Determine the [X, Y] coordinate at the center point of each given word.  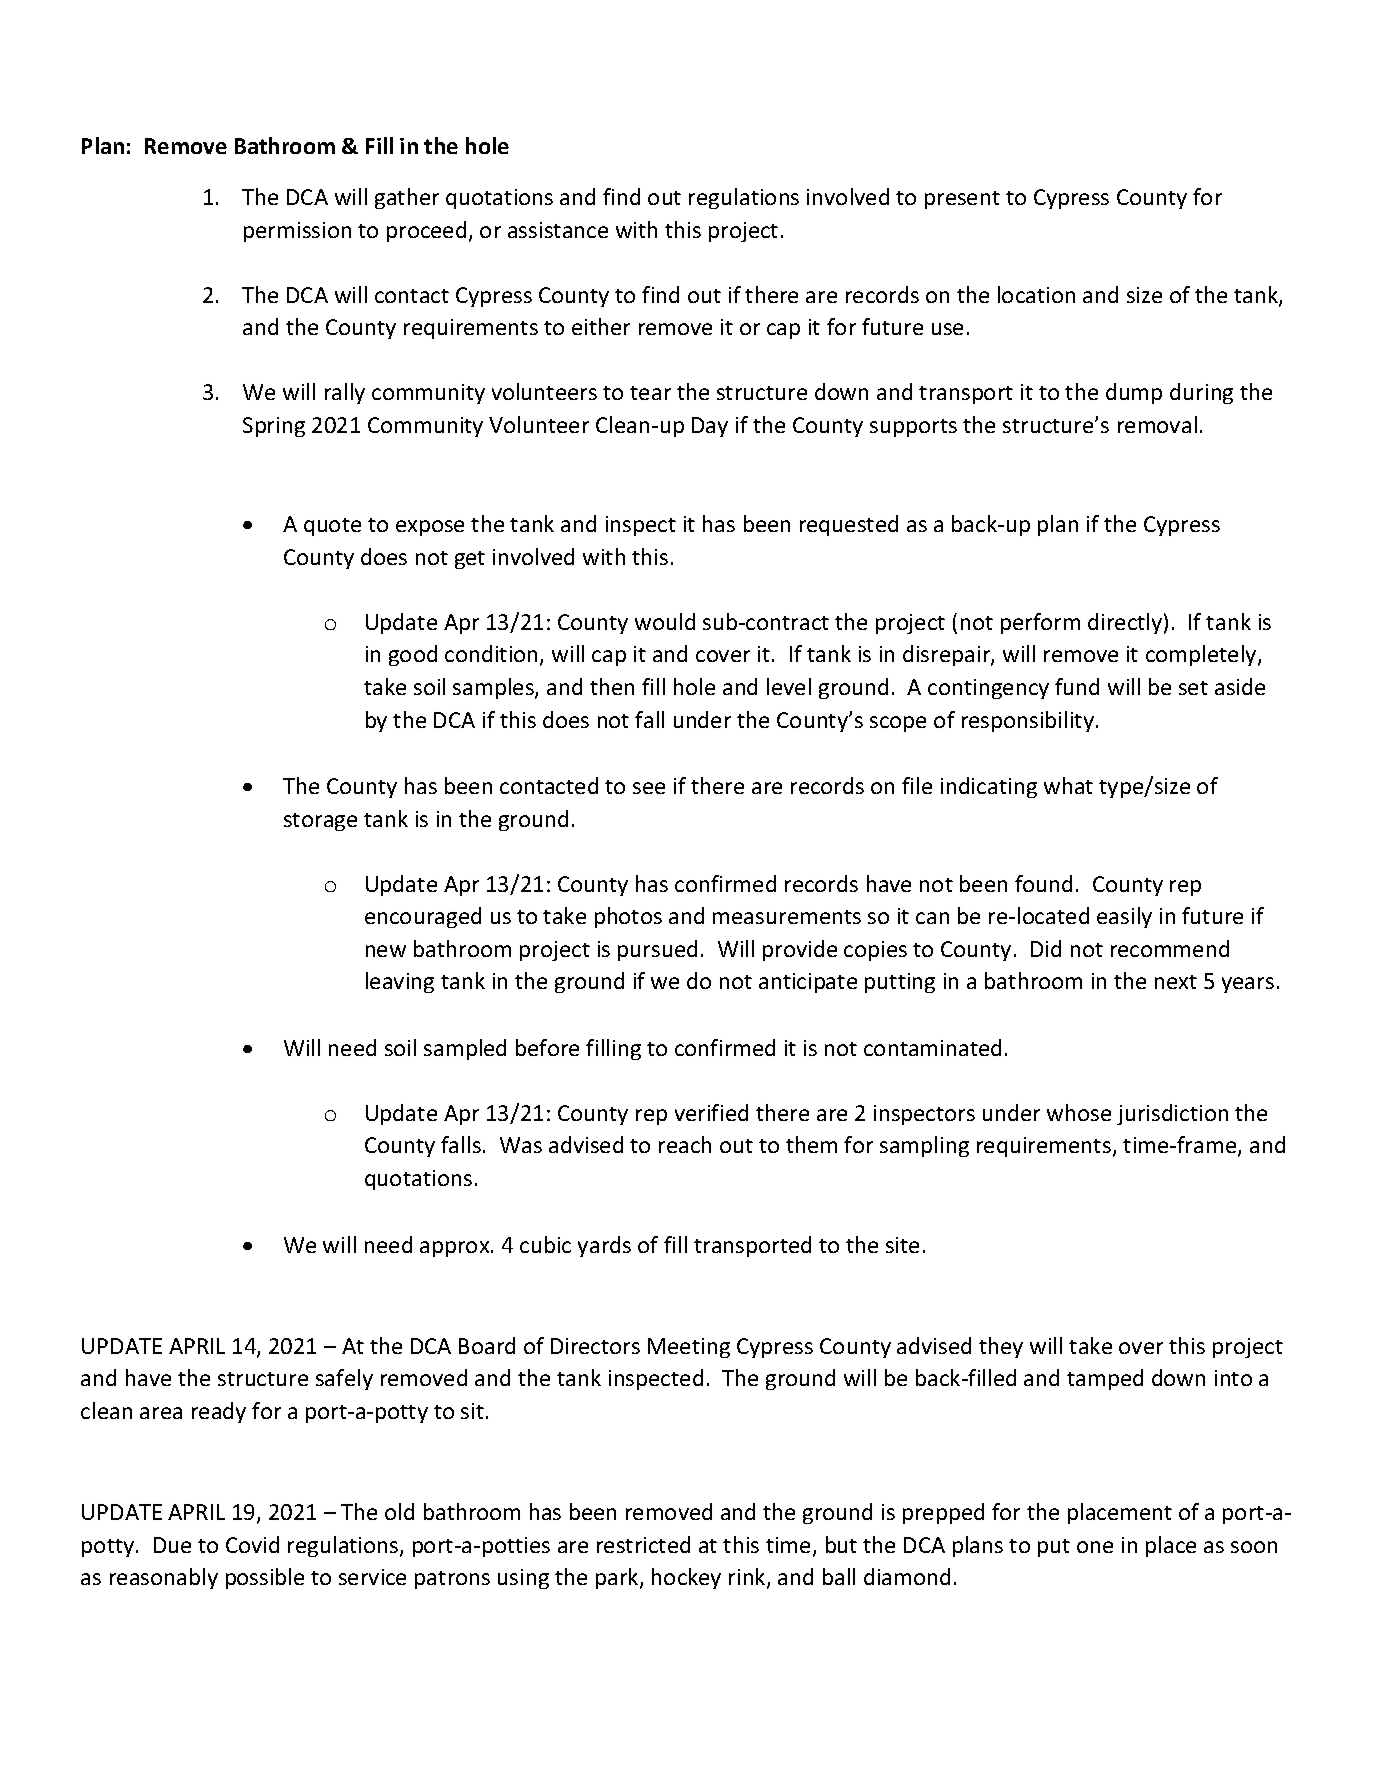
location [1036, 294]
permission [297, 232]
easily [1124, 917]
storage [320, 822]
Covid [252, 1544]
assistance [558, 230]
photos [628, 917]
